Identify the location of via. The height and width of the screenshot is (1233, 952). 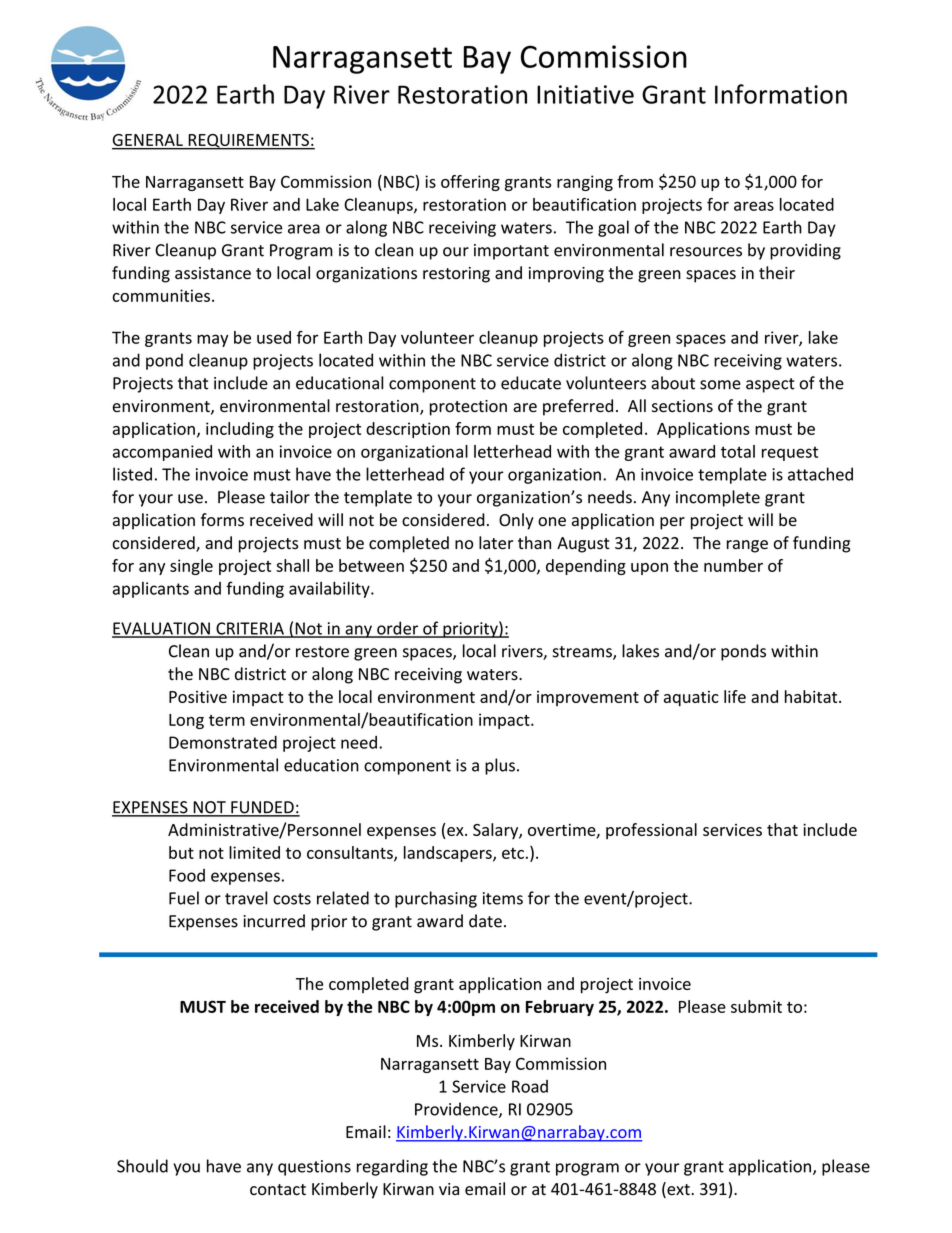
(449, 1189).
